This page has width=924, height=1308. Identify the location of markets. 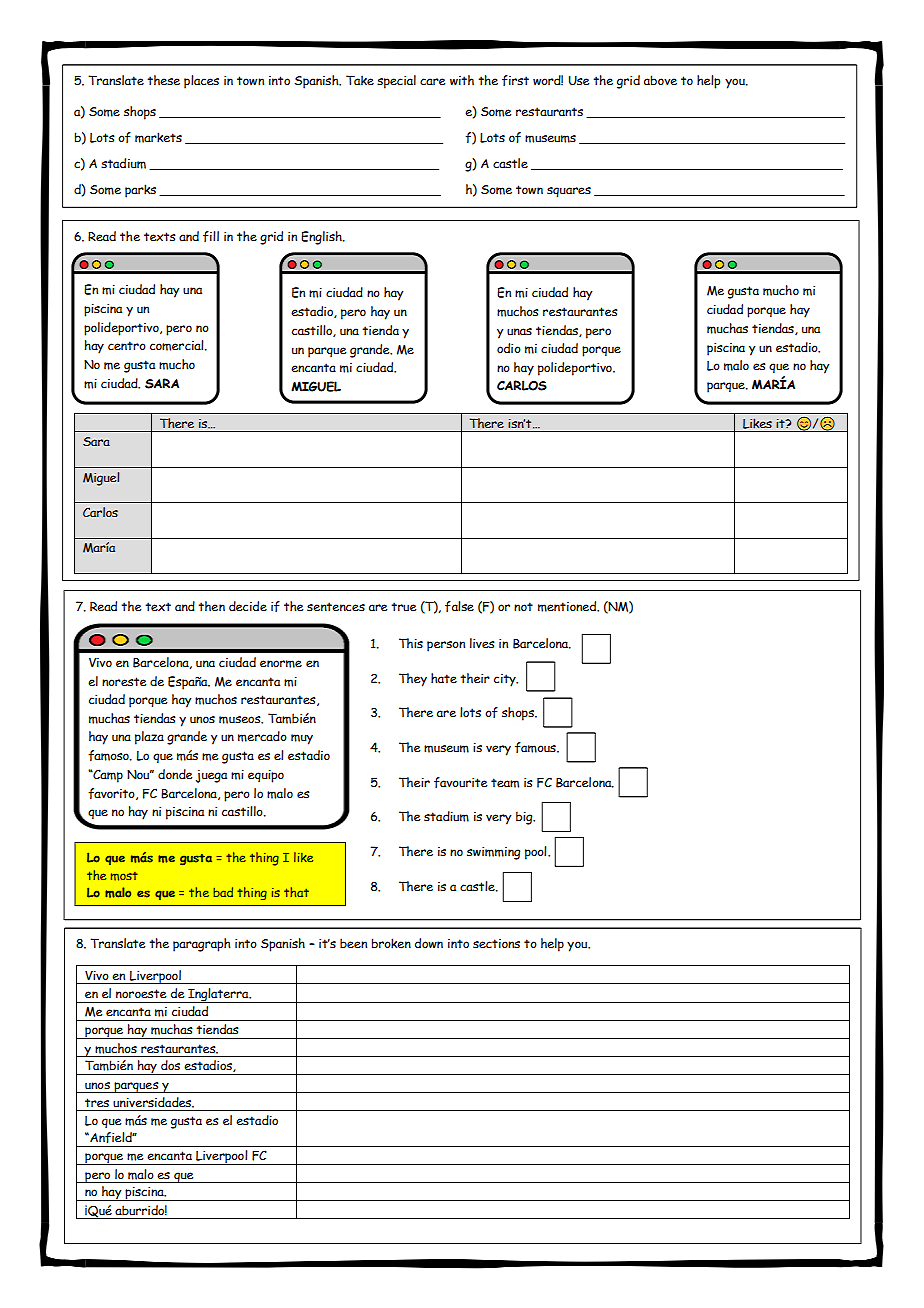
(158, 137).
